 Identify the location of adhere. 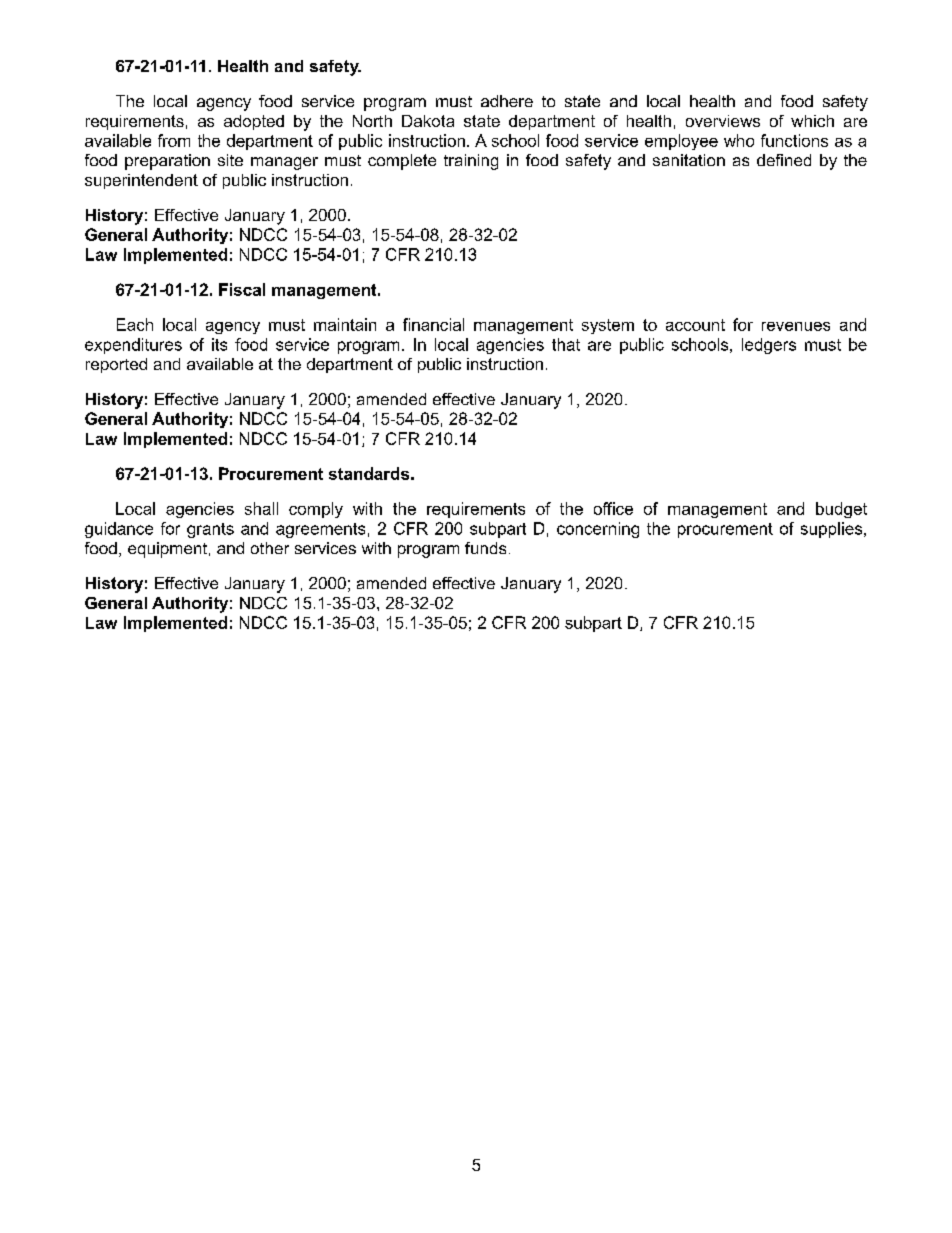
(507, 101).
